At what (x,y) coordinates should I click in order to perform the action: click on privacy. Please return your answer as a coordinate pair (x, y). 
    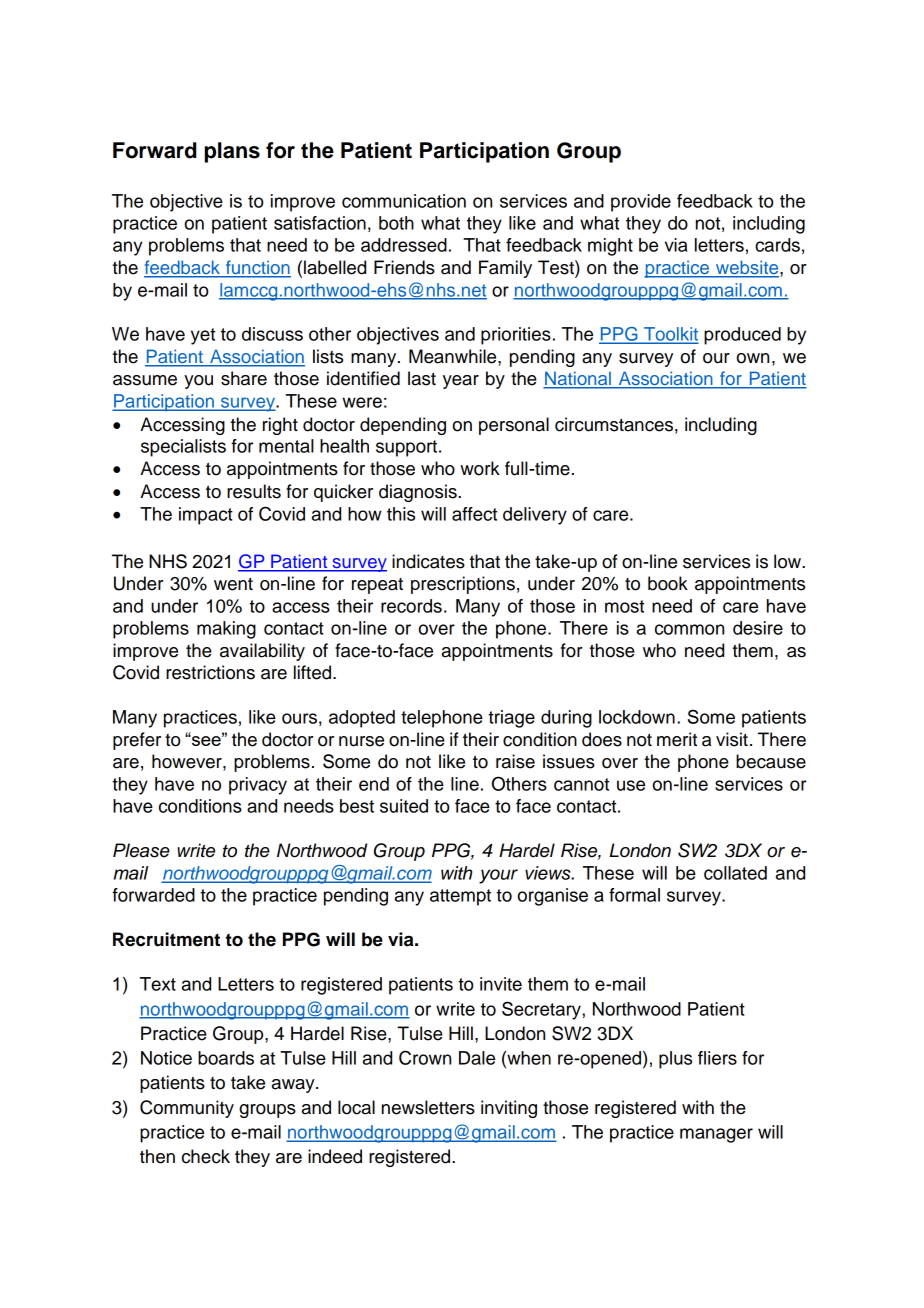
    Looking at the image, I should click on (258, 786).
